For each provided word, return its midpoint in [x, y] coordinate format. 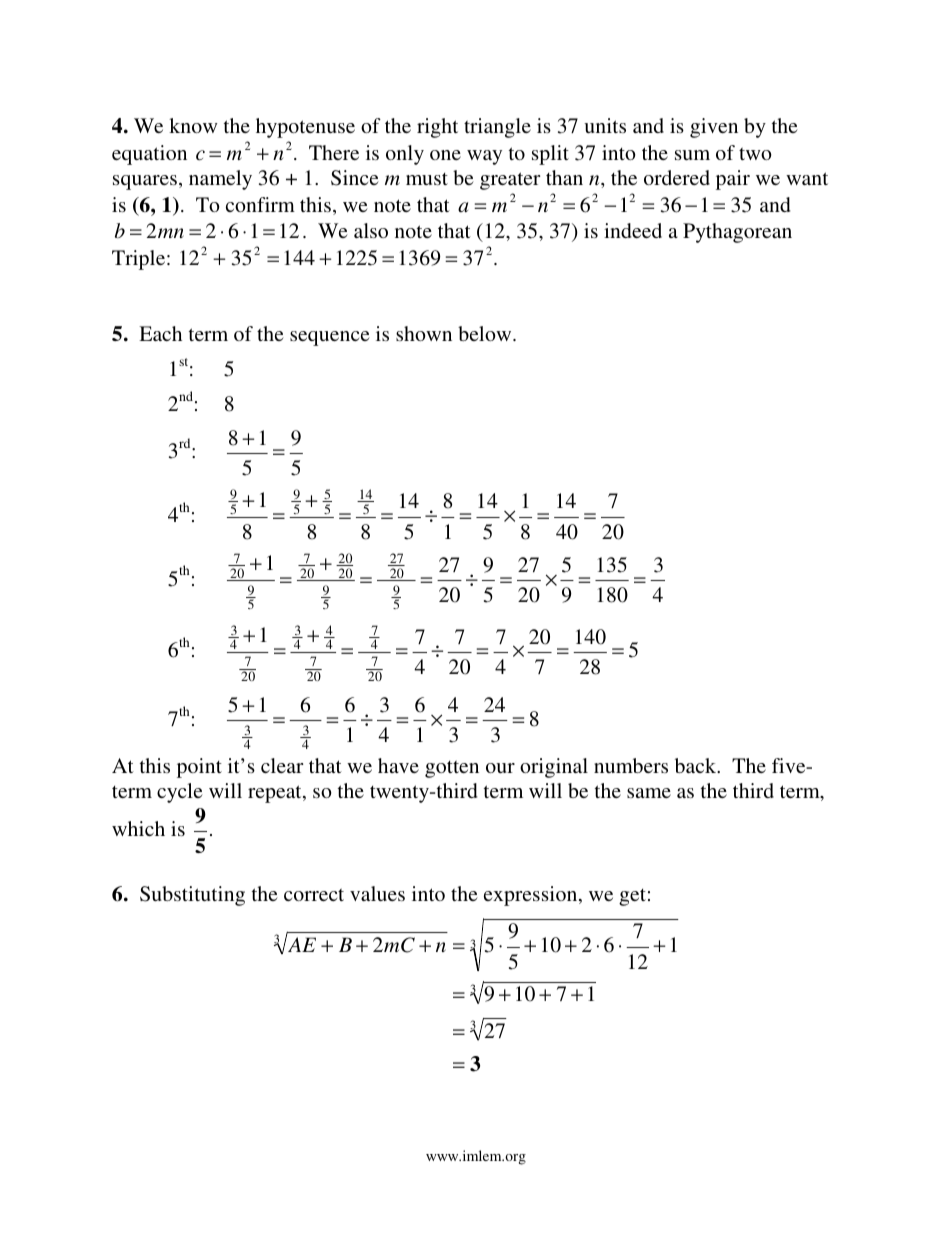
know [193, 125]
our [500, 768]
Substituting [192, 896]
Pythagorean [737, 233]
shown [424, 333]
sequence [330, 338]
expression [532, 896]
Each [160, 333]
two [755, 154]
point [199, 768]
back [697, 765]
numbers [631, 765]
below [486, 333]
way [484, 157]
